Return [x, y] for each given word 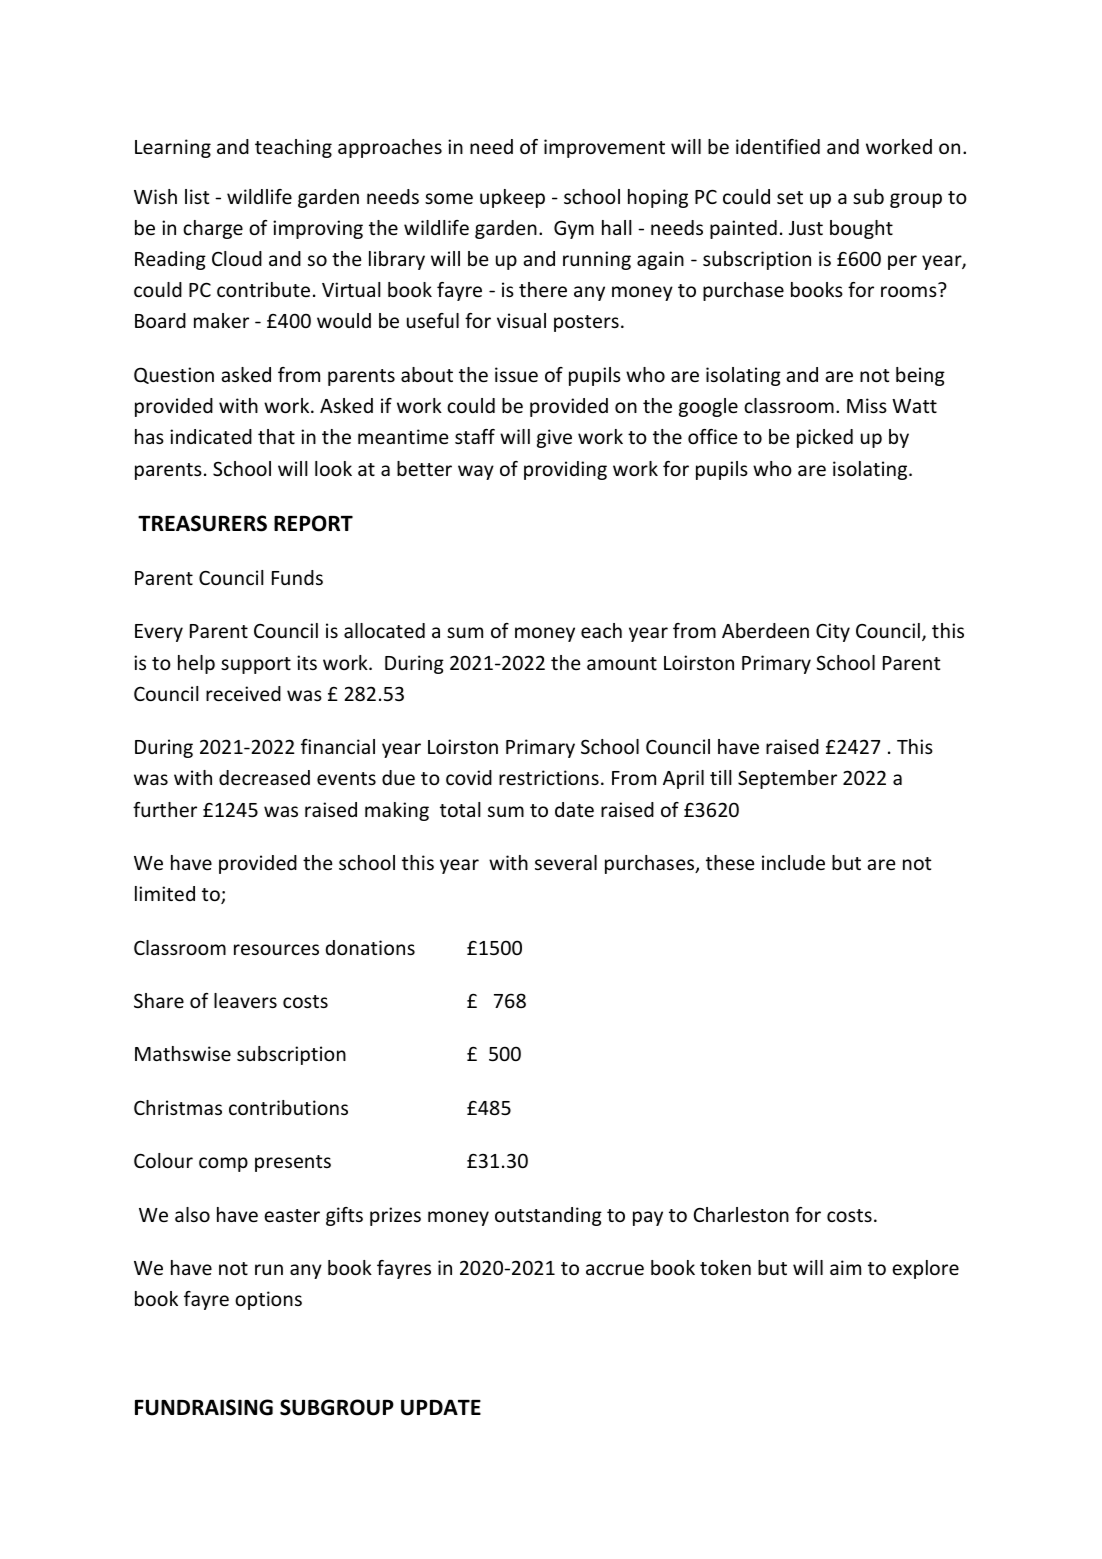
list [197, 196]
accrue [615, 1269]
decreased [264, 777]
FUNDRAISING [204, 1407]
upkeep [512, 198]
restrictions [549, 777]
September [787, 779]
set [790, 197]
